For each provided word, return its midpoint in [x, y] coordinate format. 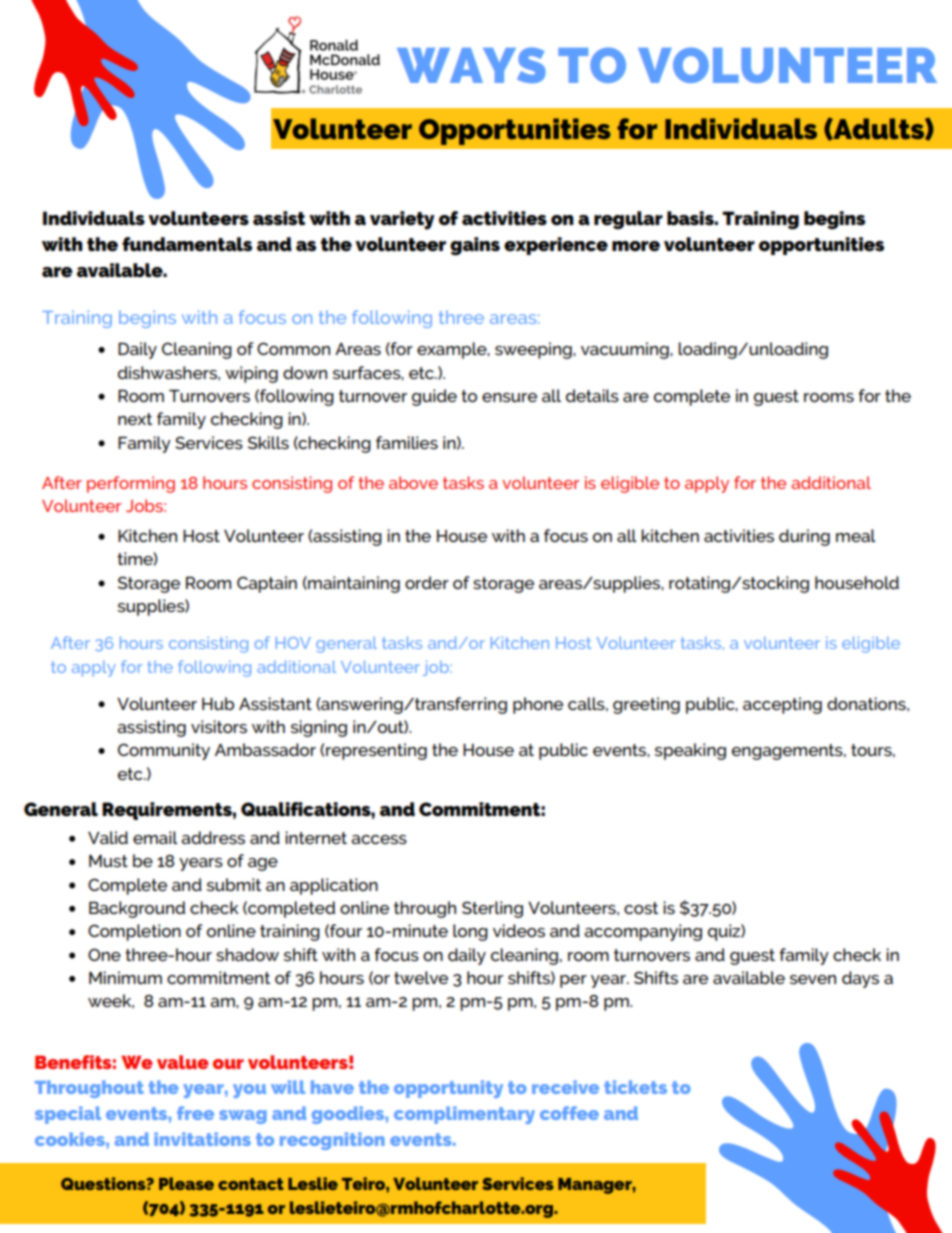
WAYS [471, 65]
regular [628, 220]
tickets [635, 1087]
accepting [782, 705]
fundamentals [187, 244]
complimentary [464, 1115]
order [427, 582]
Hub [218, 703]
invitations [202, 1139]
